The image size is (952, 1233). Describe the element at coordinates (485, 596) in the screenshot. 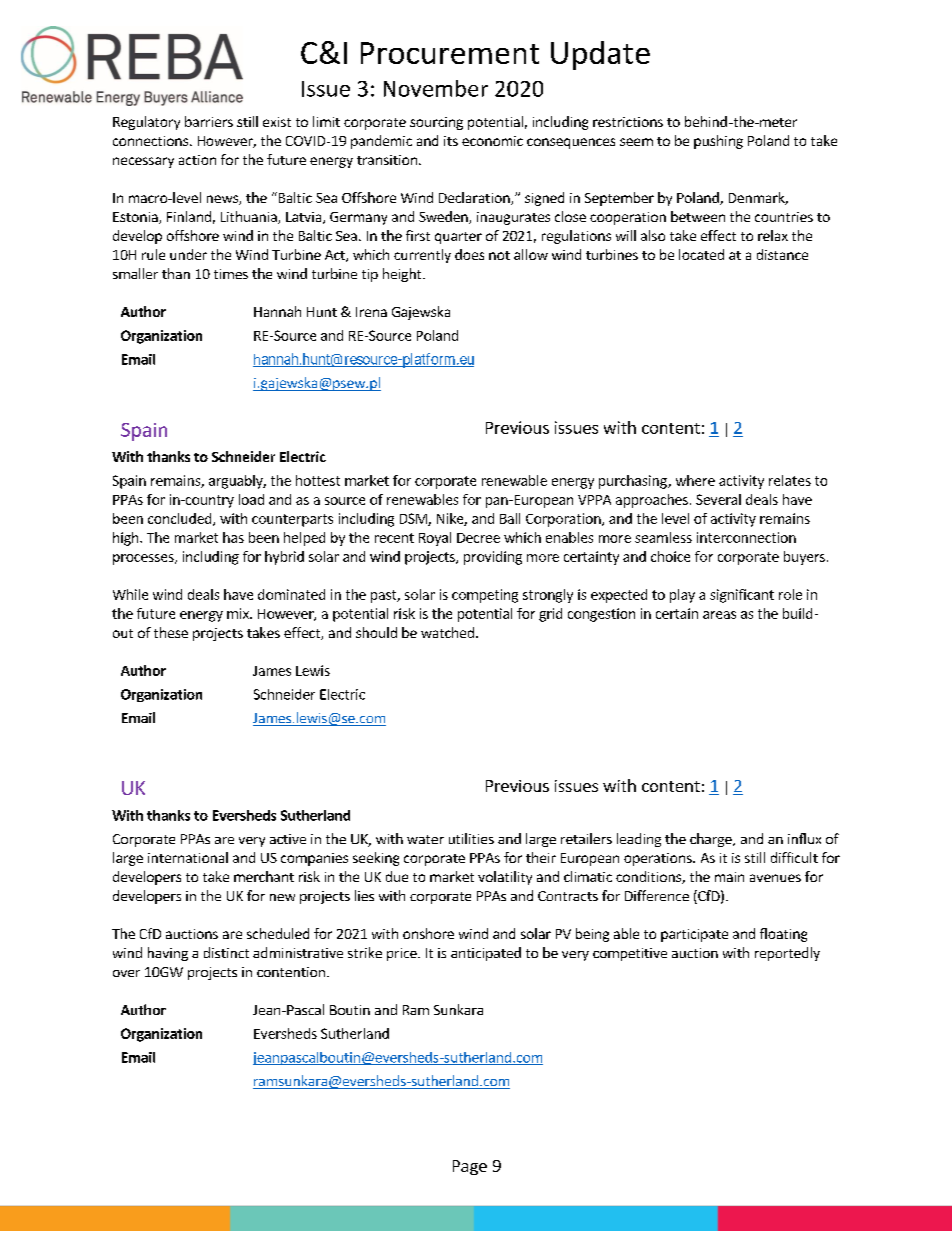

I see `competing` at that location.
